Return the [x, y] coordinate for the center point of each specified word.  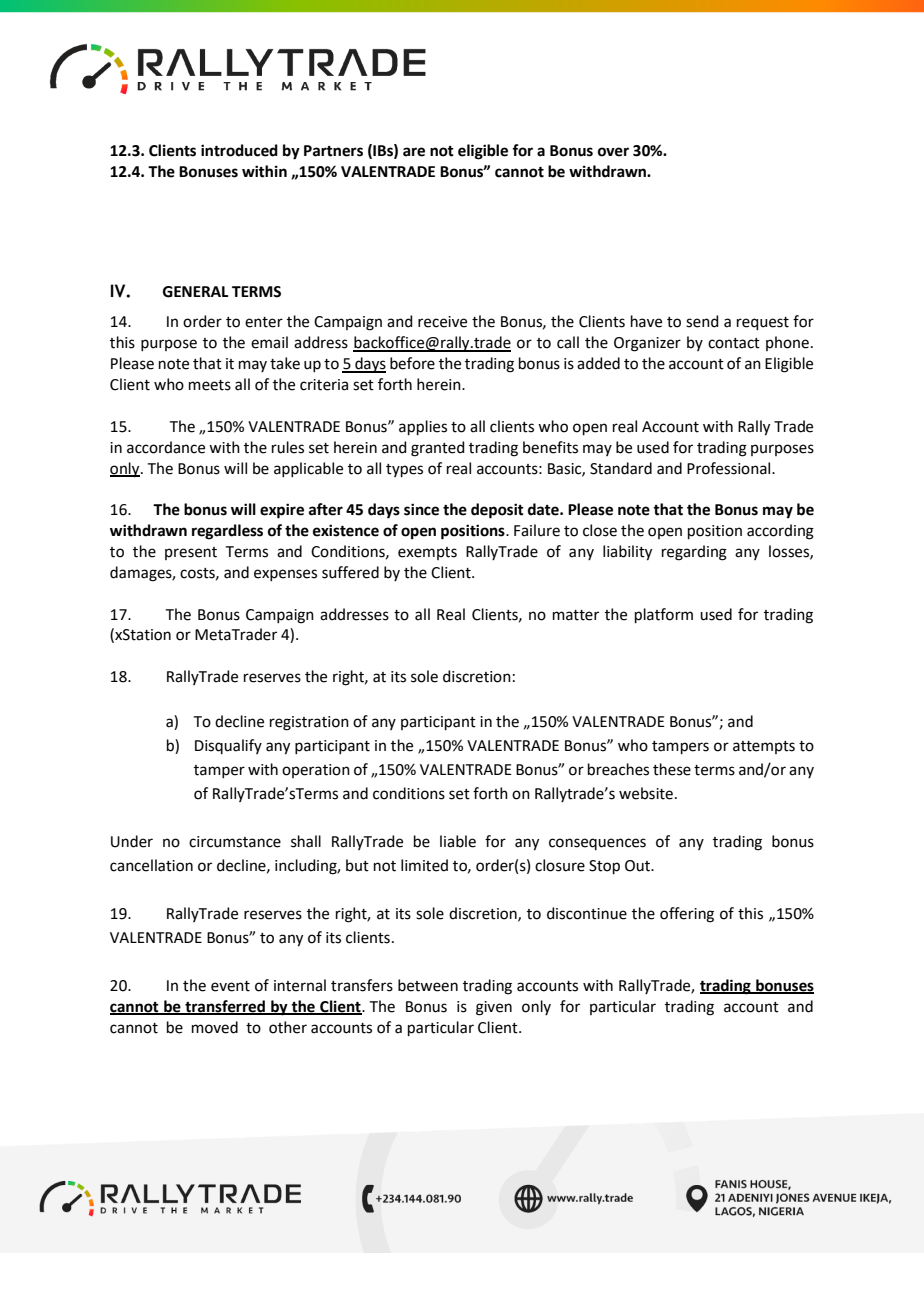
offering [687, 915]
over [613, 152]
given [494, 1008]
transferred [225, 1007]
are [414, 152]
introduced [239, 150]
